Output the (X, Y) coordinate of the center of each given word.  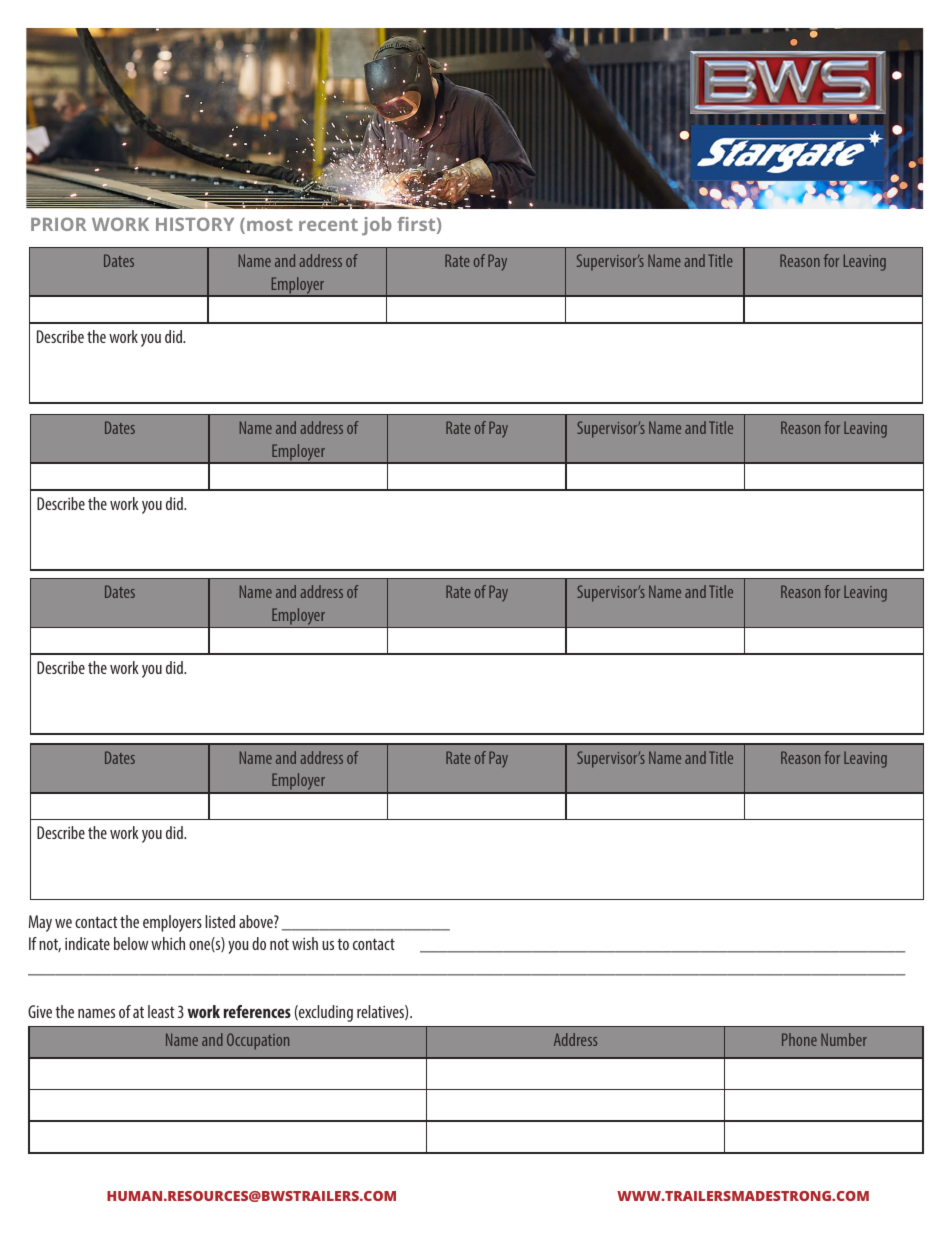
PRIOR (59, 224)
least (161, 1011)
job (377, 226)
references (257, 1011)
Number (844, 1039)
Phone (799, 1039)
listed (220, 921)
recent (328, 225)
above (257, 921)
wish (305, 943)
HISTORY (195, 224)
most (270, 225)
